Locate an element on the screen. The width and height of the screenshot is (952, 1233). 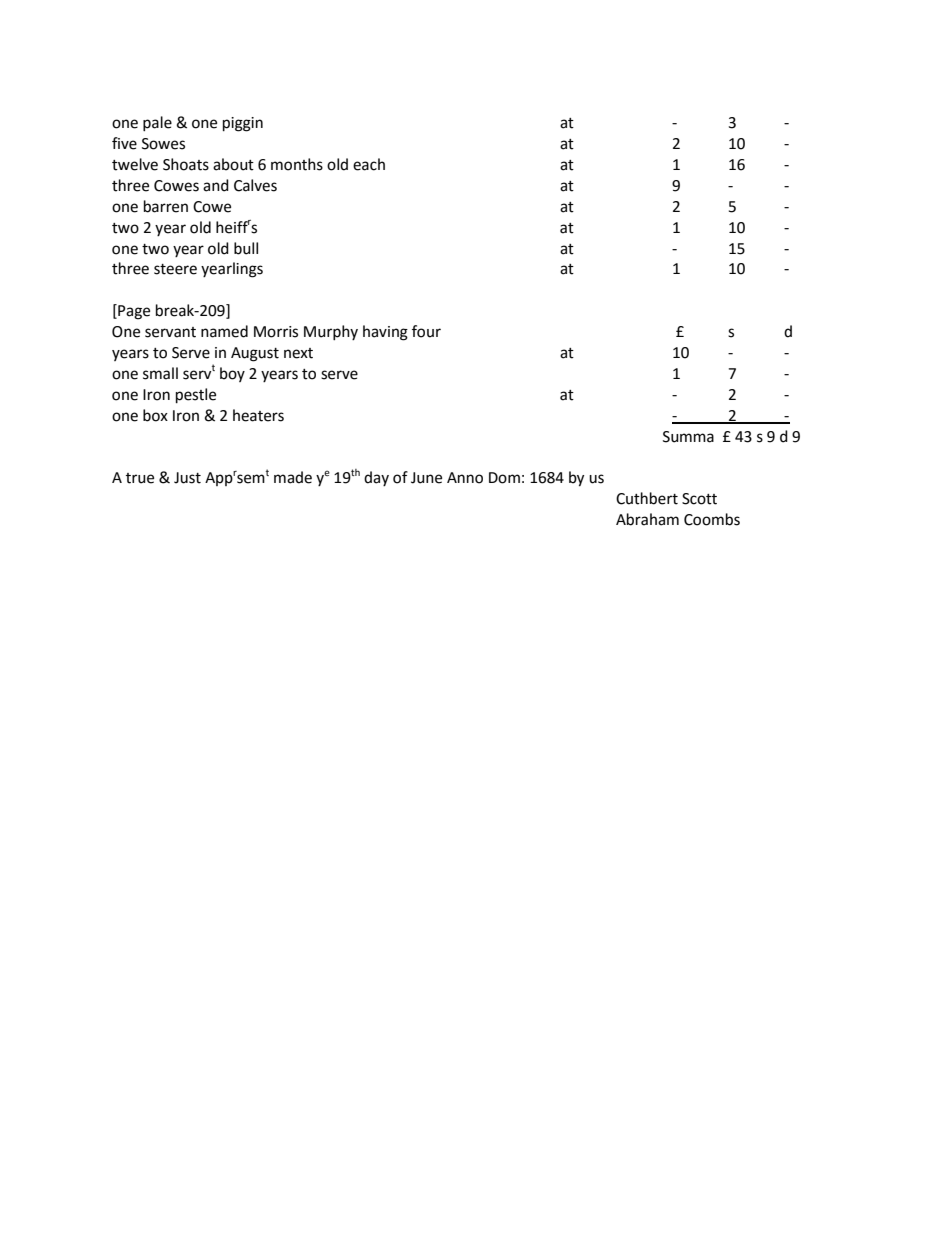
bull is located at coordinates (246, 248).
